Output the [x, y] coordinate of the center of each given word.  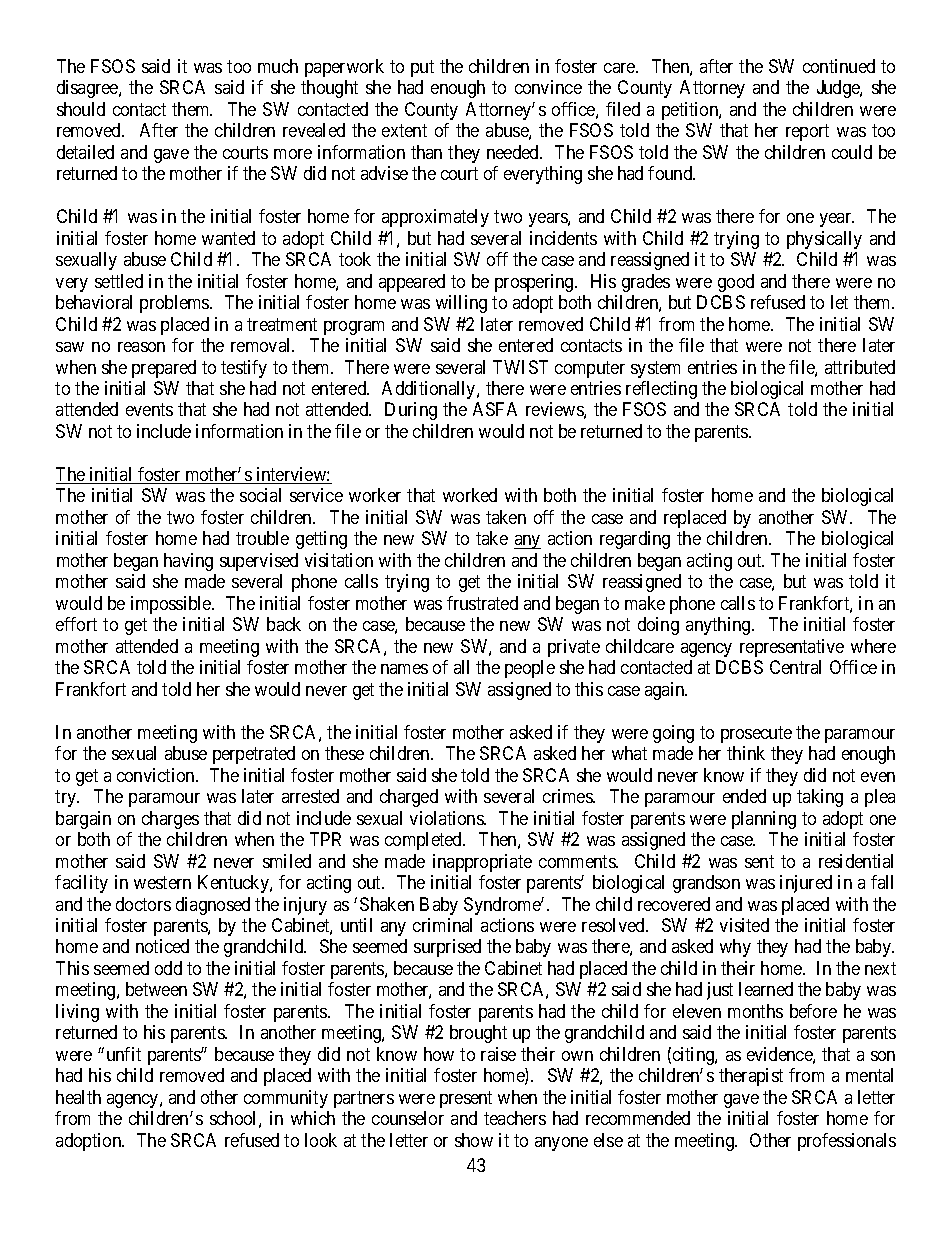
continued [839, 66]
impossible [172, 605]
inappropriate [482, 863]
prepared [164, 369]
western [162, 882]
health [78, 1097]
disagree [88, 89]
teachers [515, 1118]
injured [806, 884]
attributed [860, 367]
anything [719, 626]
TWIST [520, 367]
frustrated [482, 603]
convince [548, 87]
